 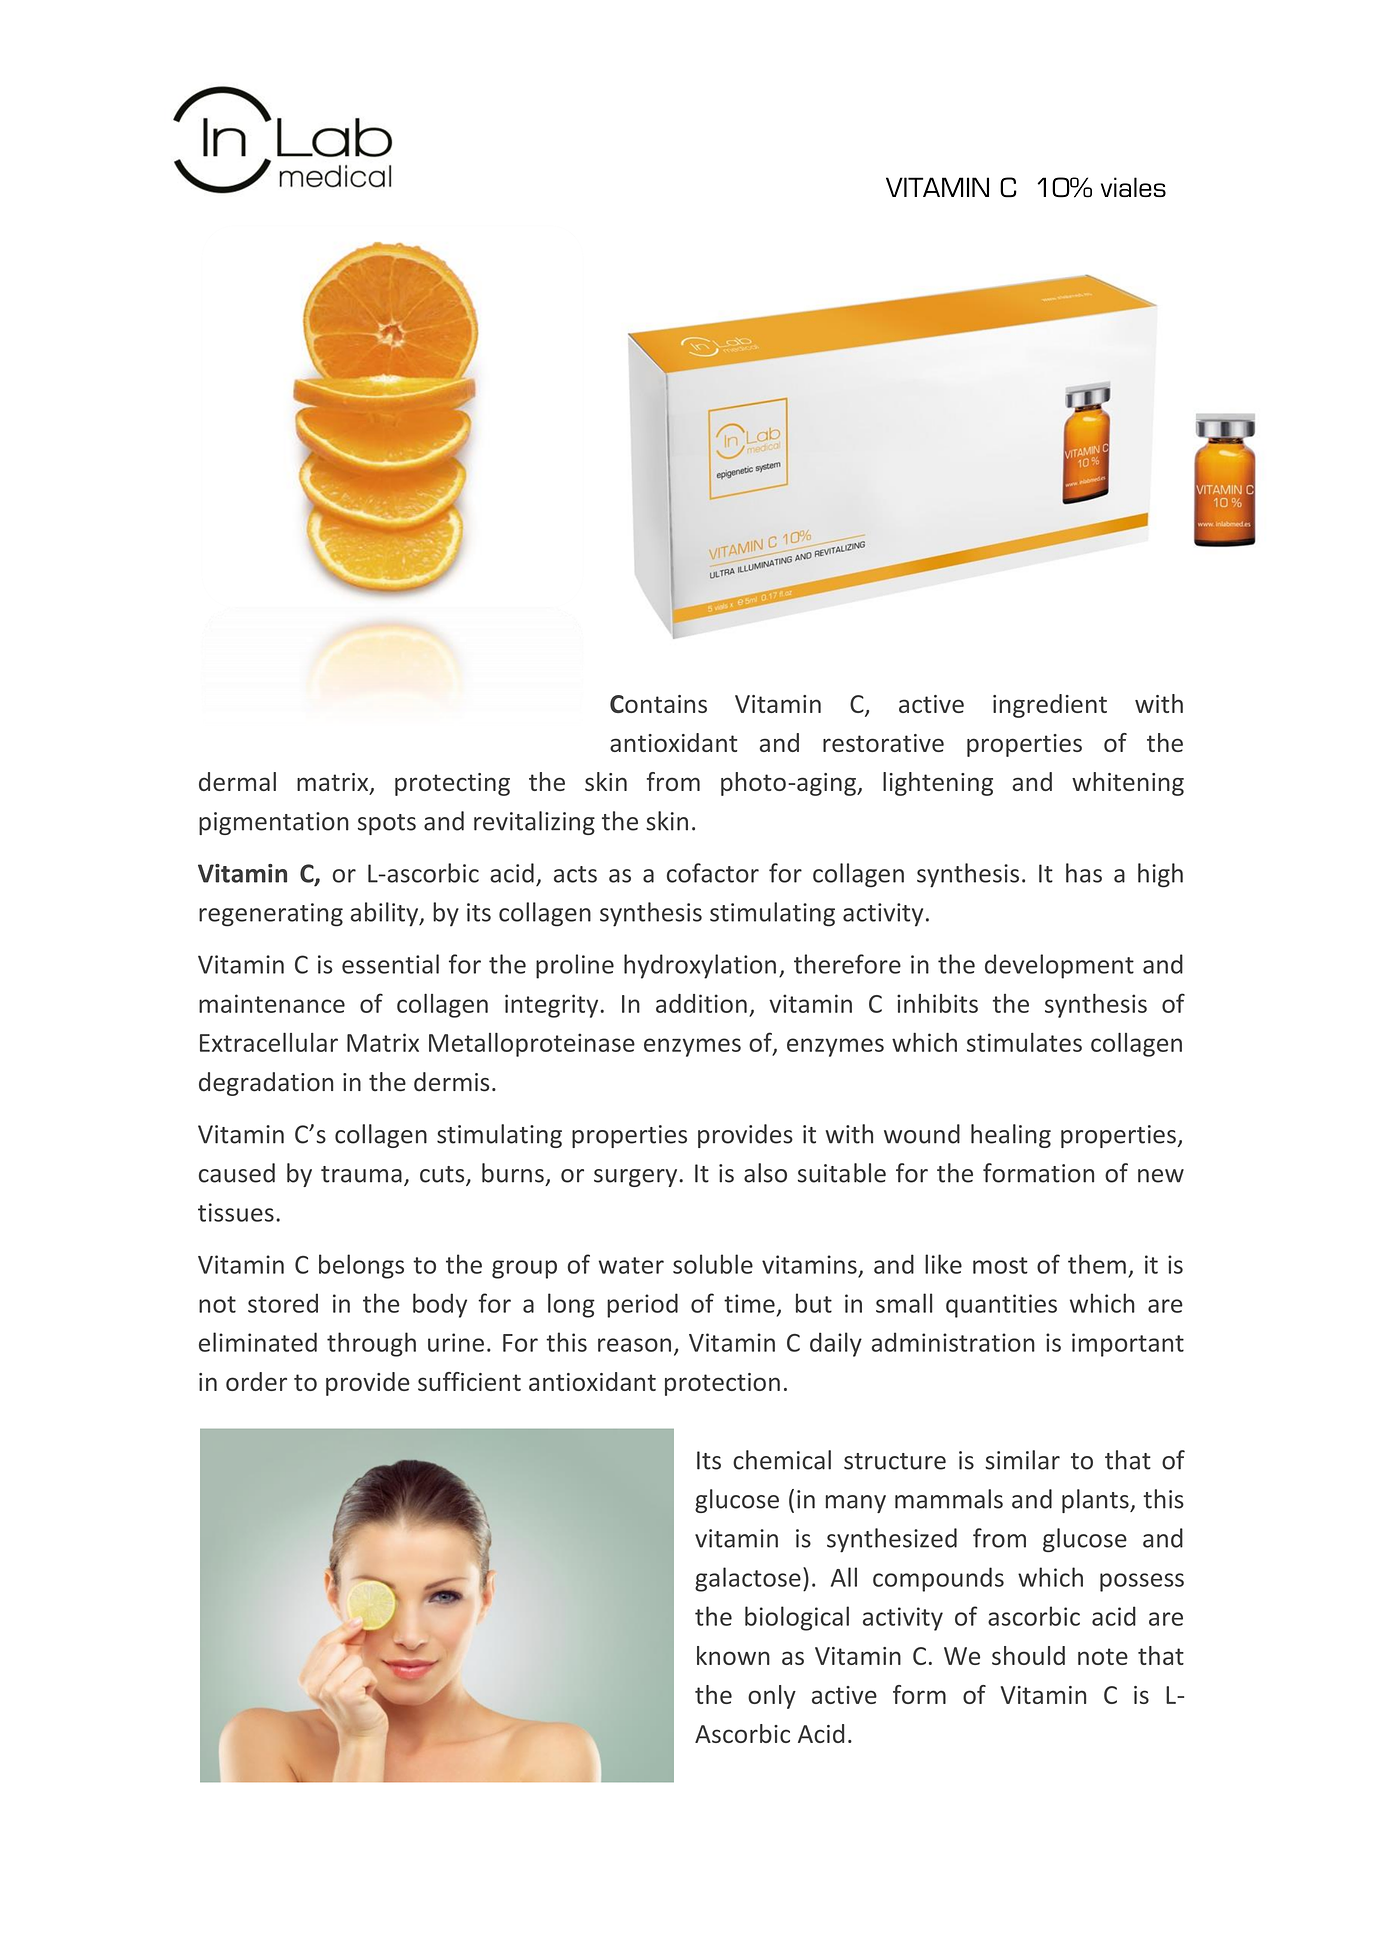 I want to click on addition, so click(x=701, y=1003).
